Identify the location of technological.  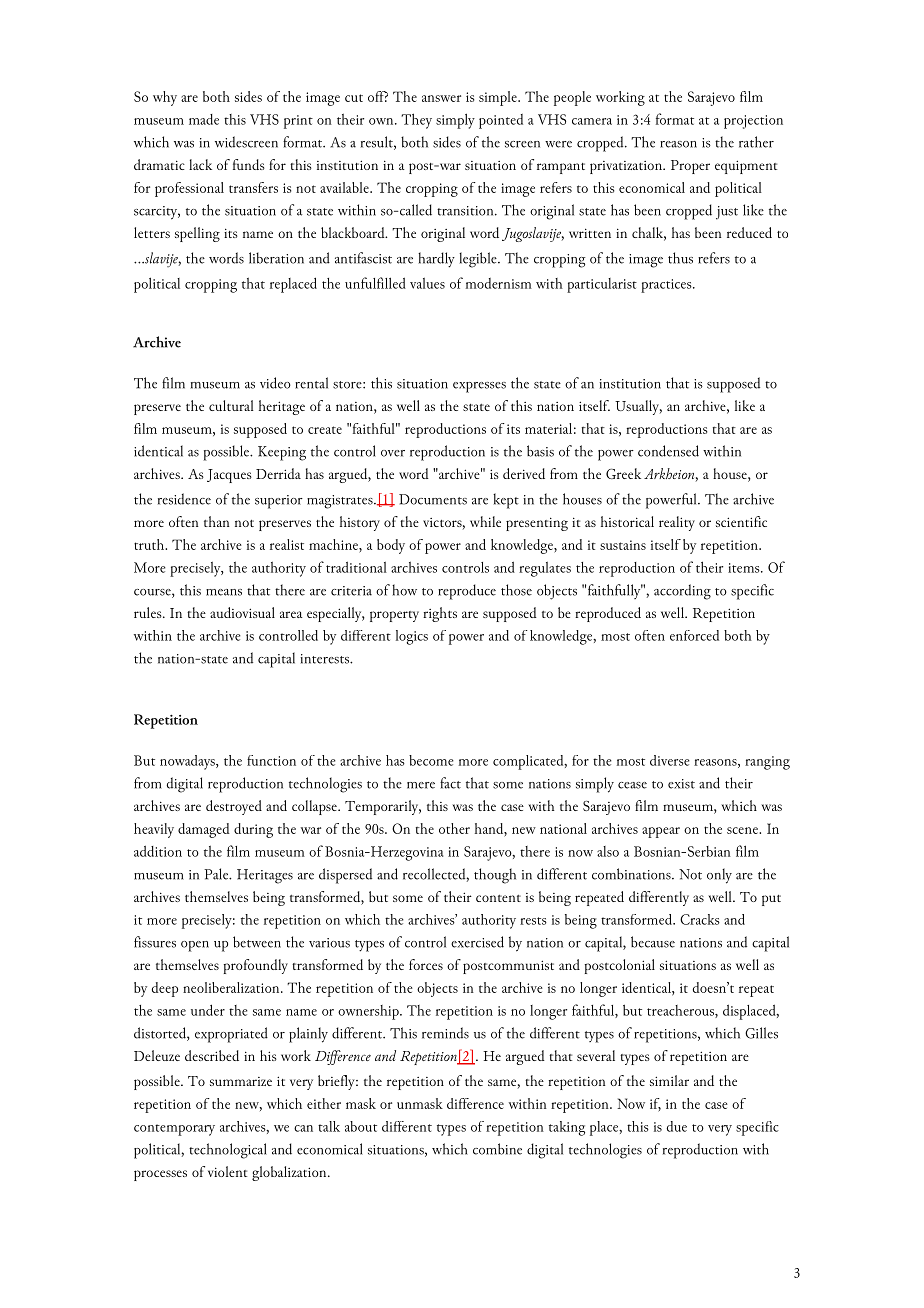
(228, 1151).
